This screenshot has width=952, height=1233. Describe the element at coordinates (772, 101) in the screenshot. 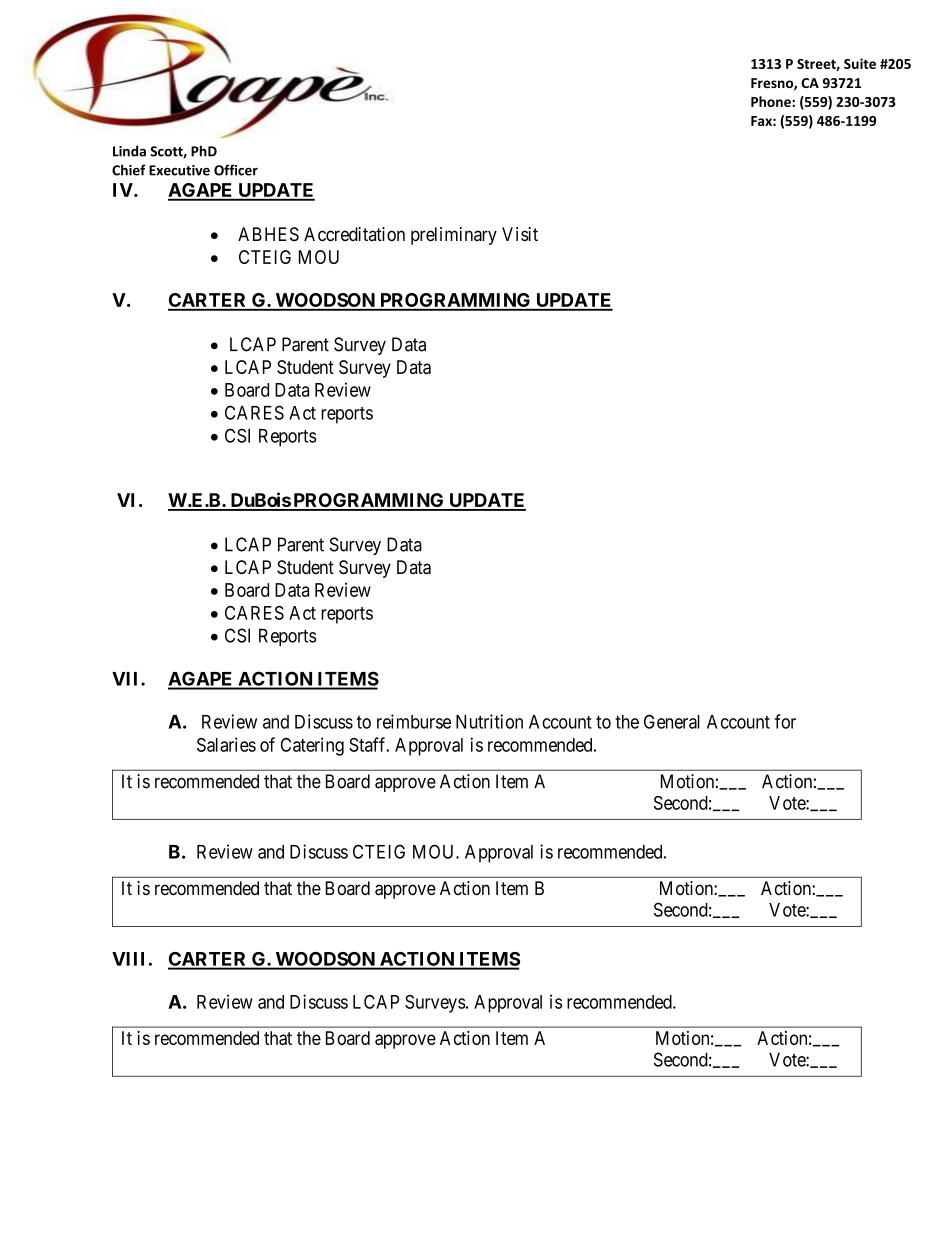

I see `Phone` at that location.
